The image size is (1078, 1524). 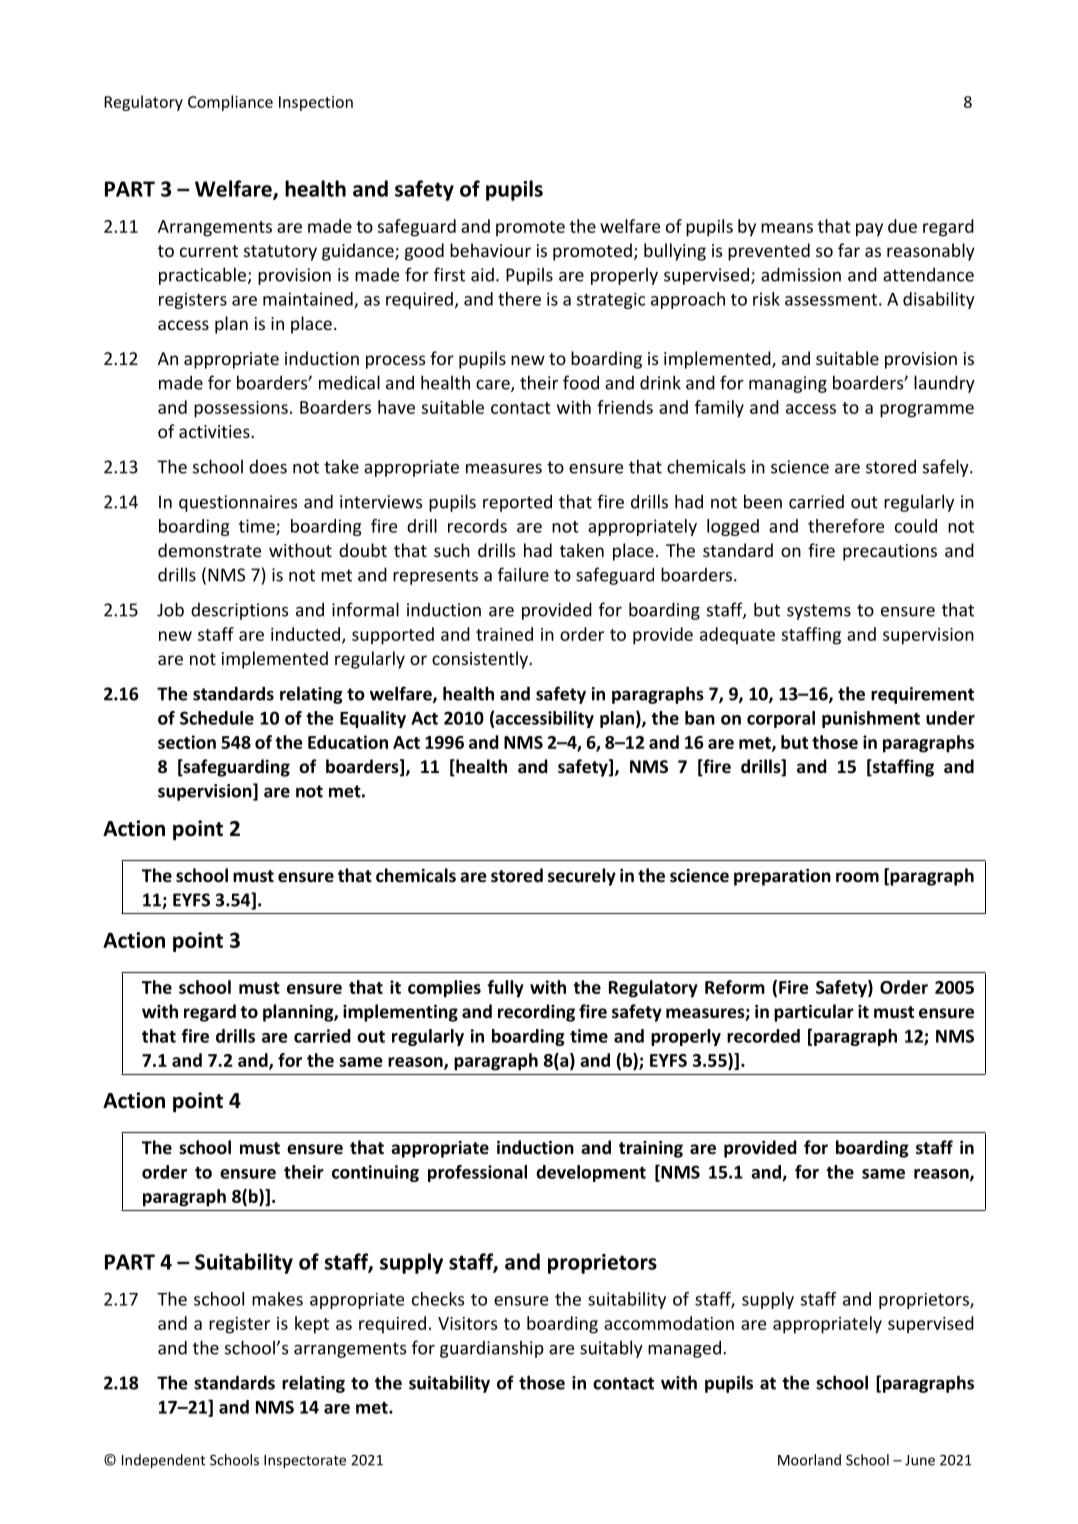 What do you see at coordinates (869, 230) in the screenshot?
I see `pay` at bounding box center [869, 230].
